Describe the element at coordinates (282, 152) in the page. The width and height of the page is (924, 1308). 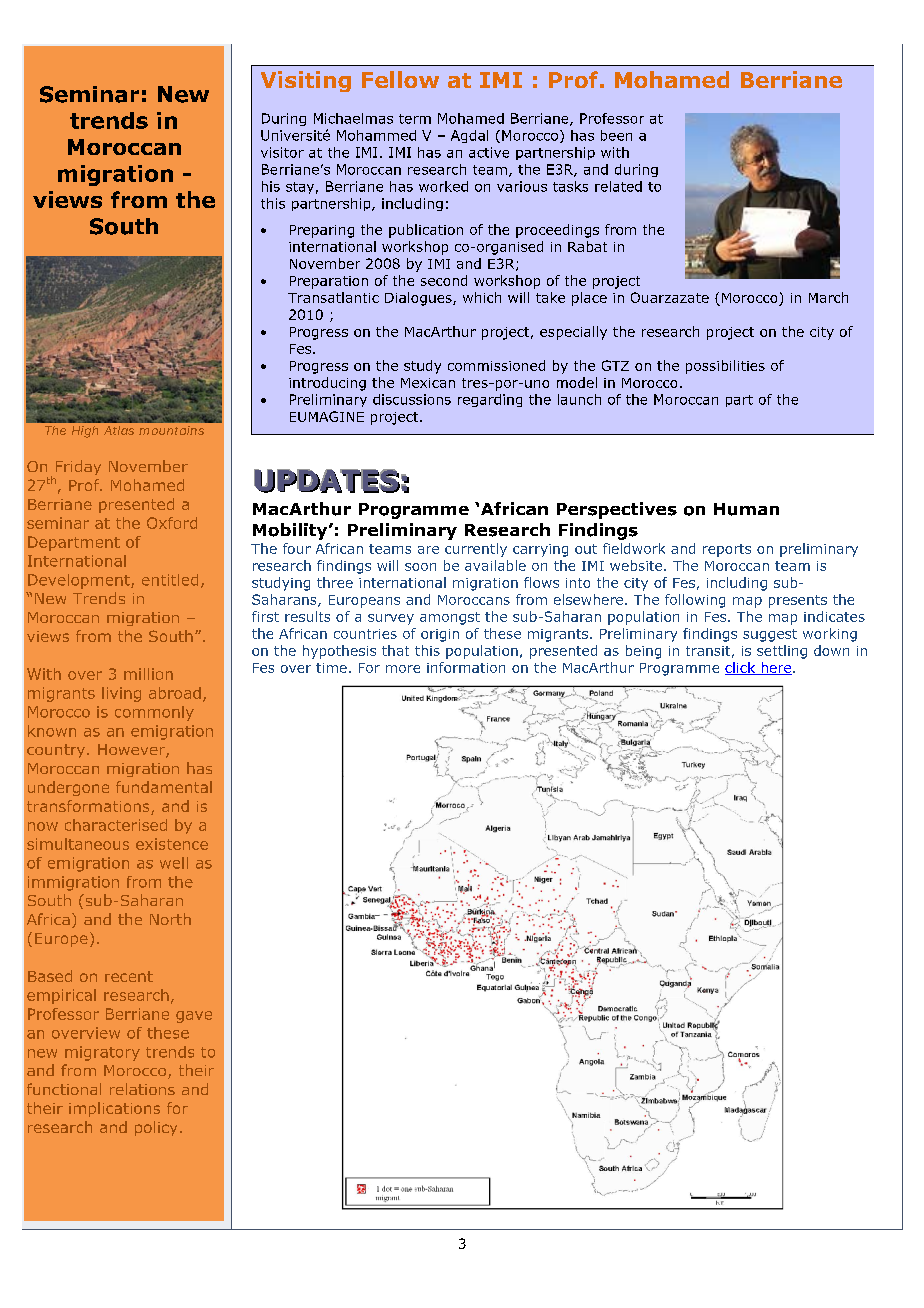
I see `visitor` at that location.
